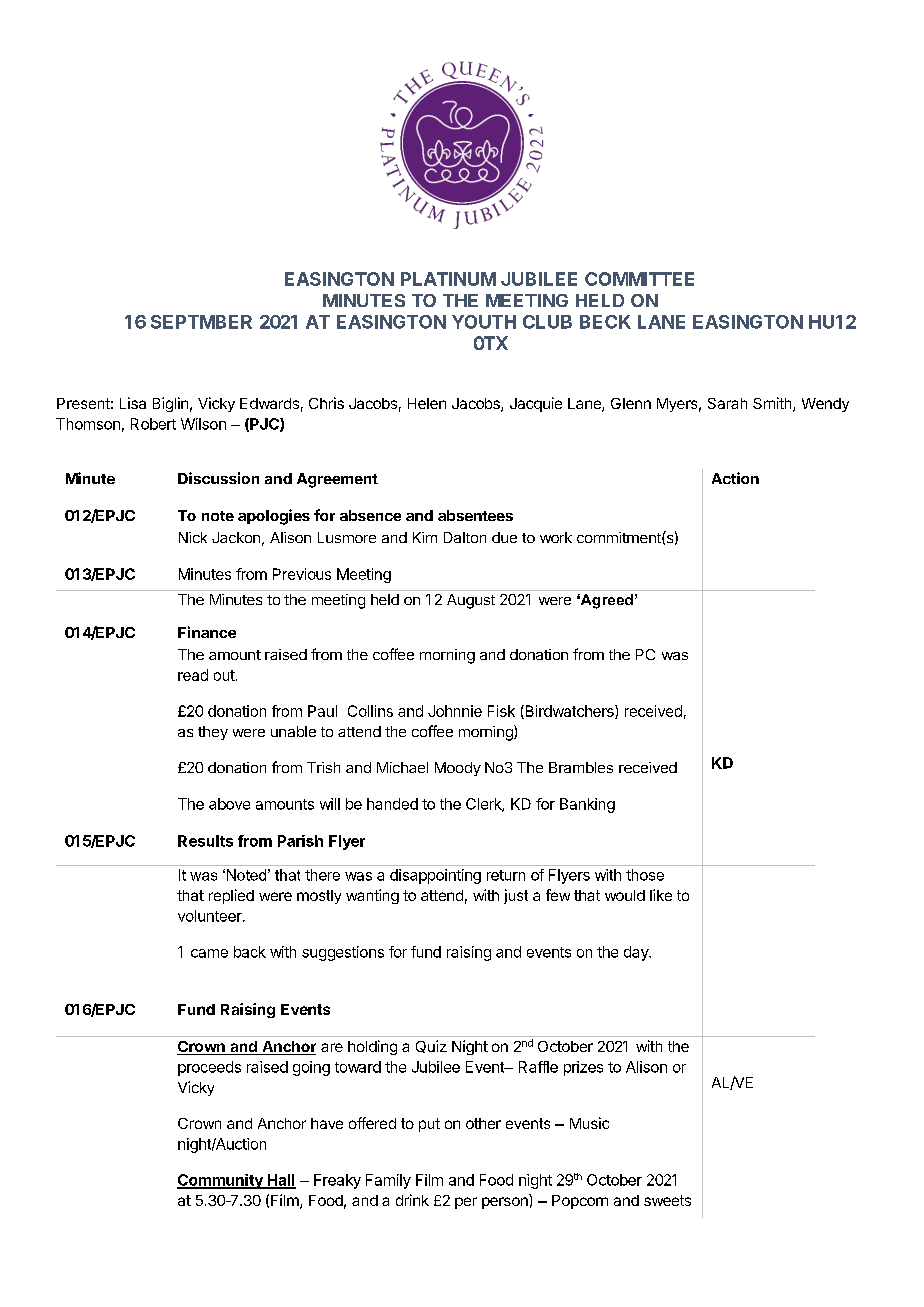 This document has width=924, height=1307. What do you see at coordinates (221, 1181) in the document?
I see `Community` at bounding box center [221, 1181].
